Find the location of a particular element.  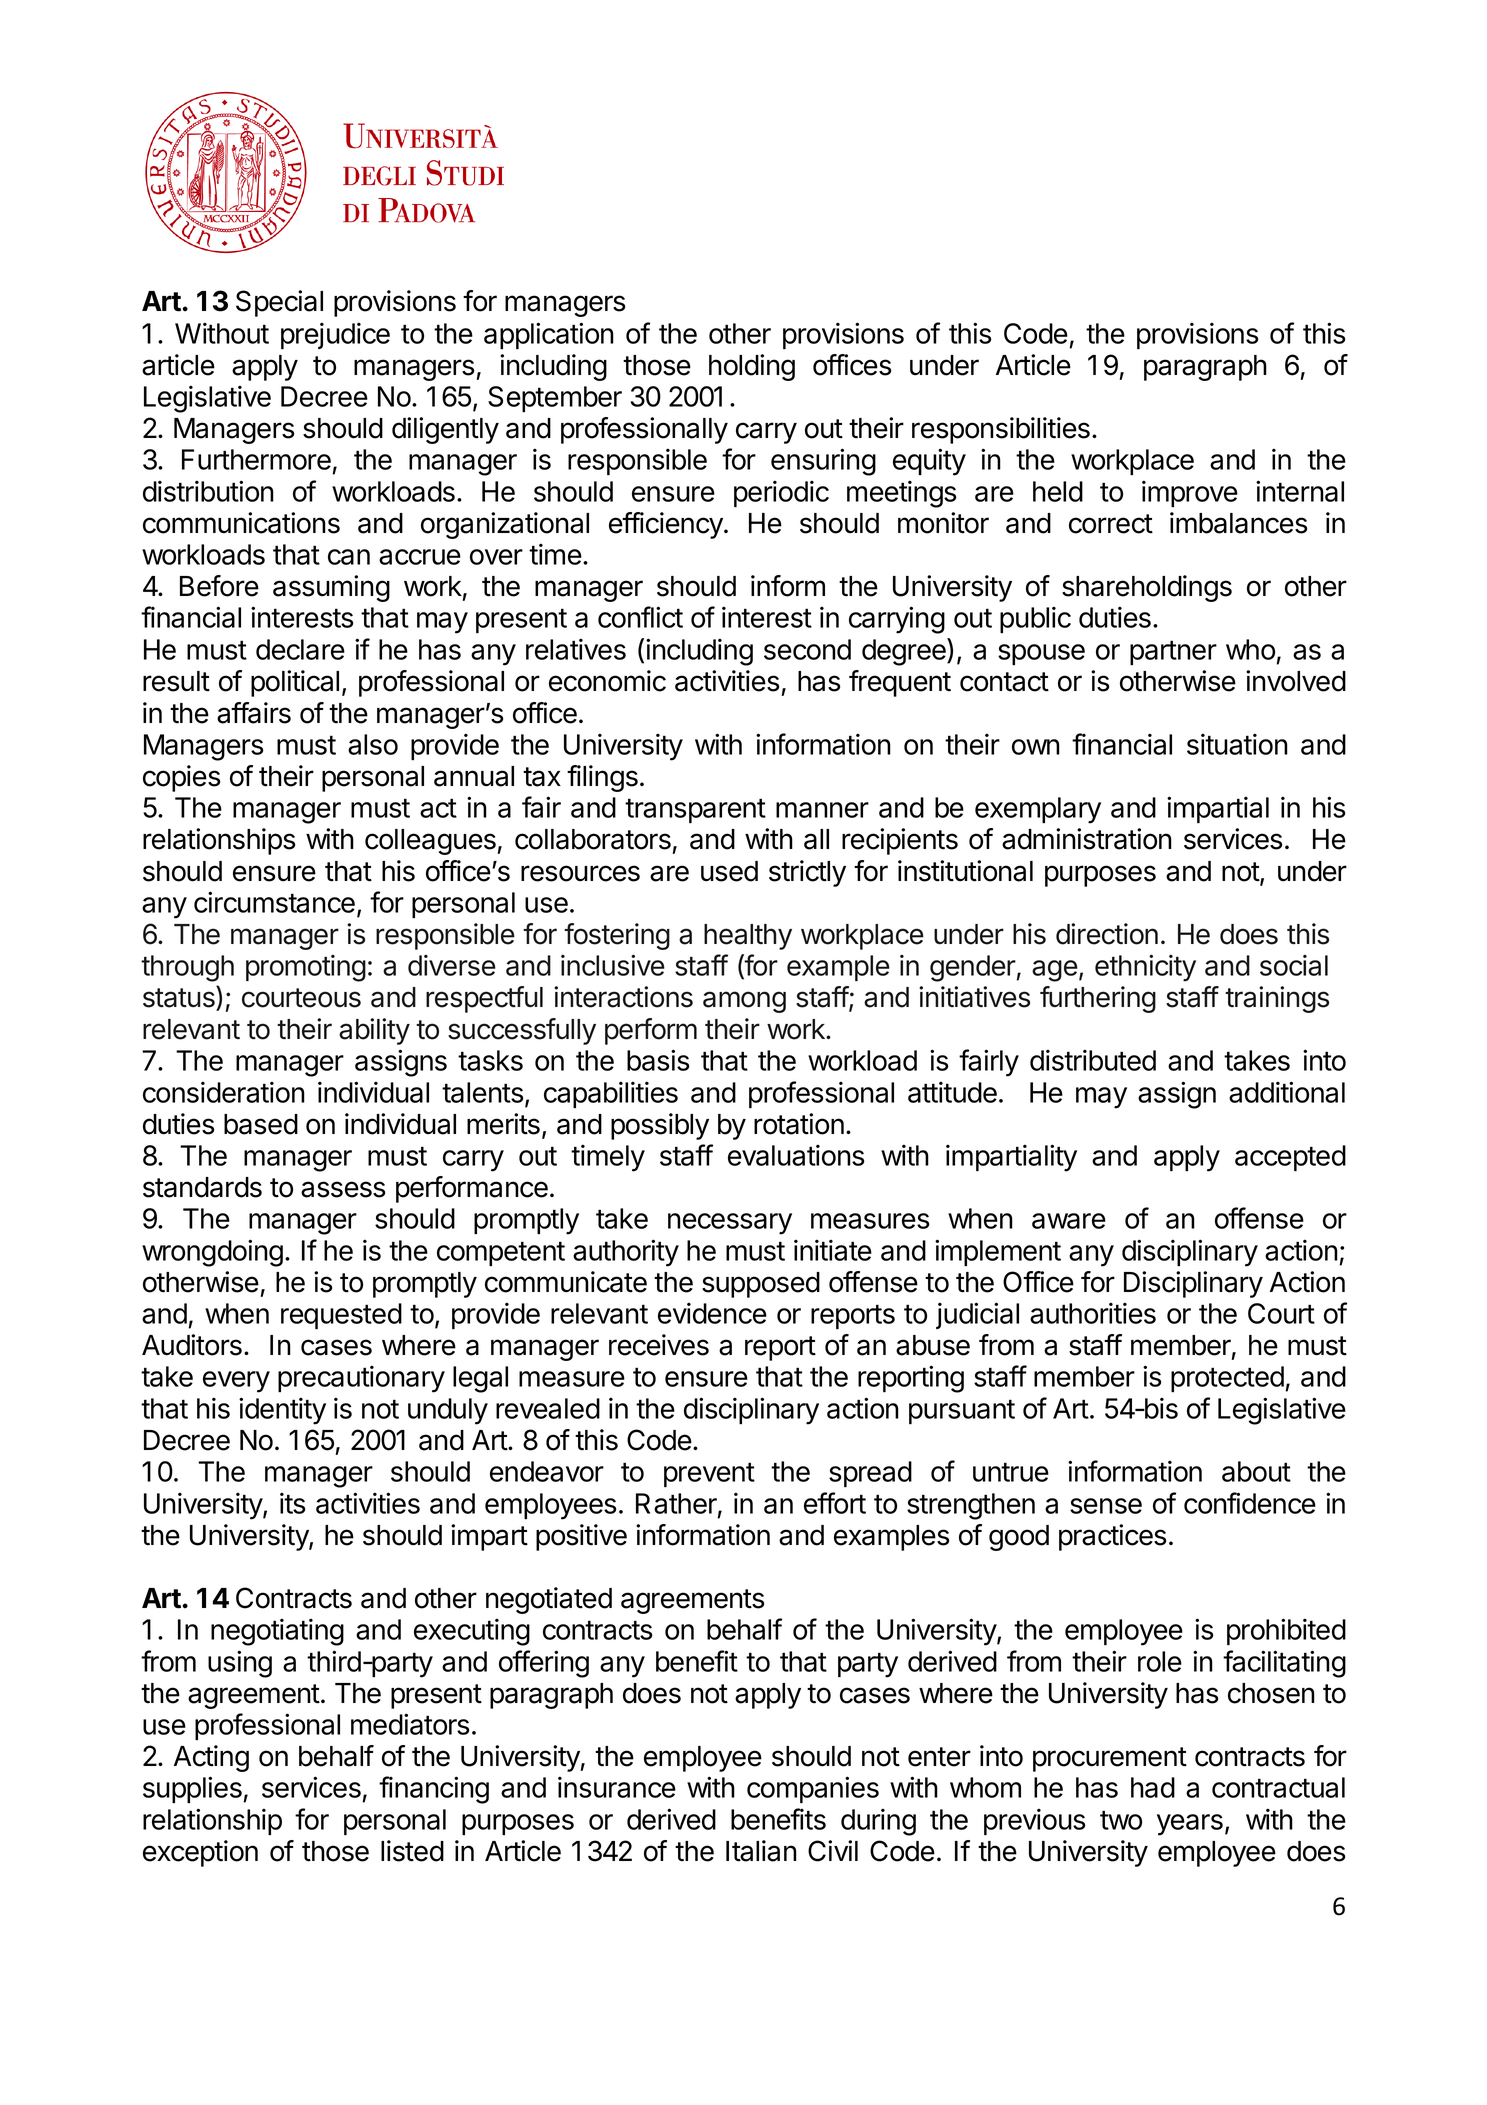

ensuring is located at coordinates (823, 462).
